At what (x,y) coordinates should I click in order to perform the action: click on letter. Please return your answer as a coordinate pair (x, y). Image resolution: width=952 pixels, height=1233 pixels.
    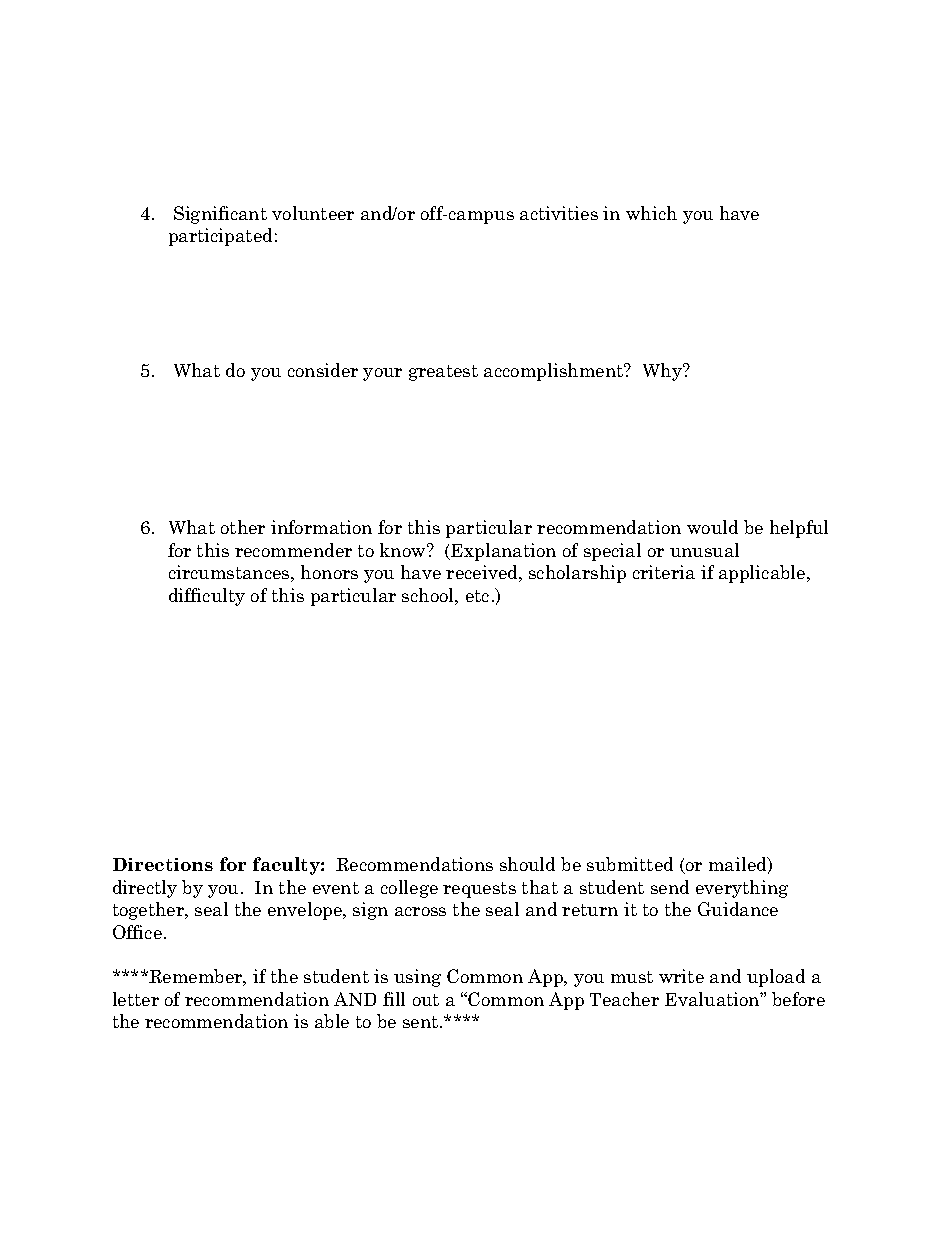
    Looking at the image, I should click on (136, 999).
